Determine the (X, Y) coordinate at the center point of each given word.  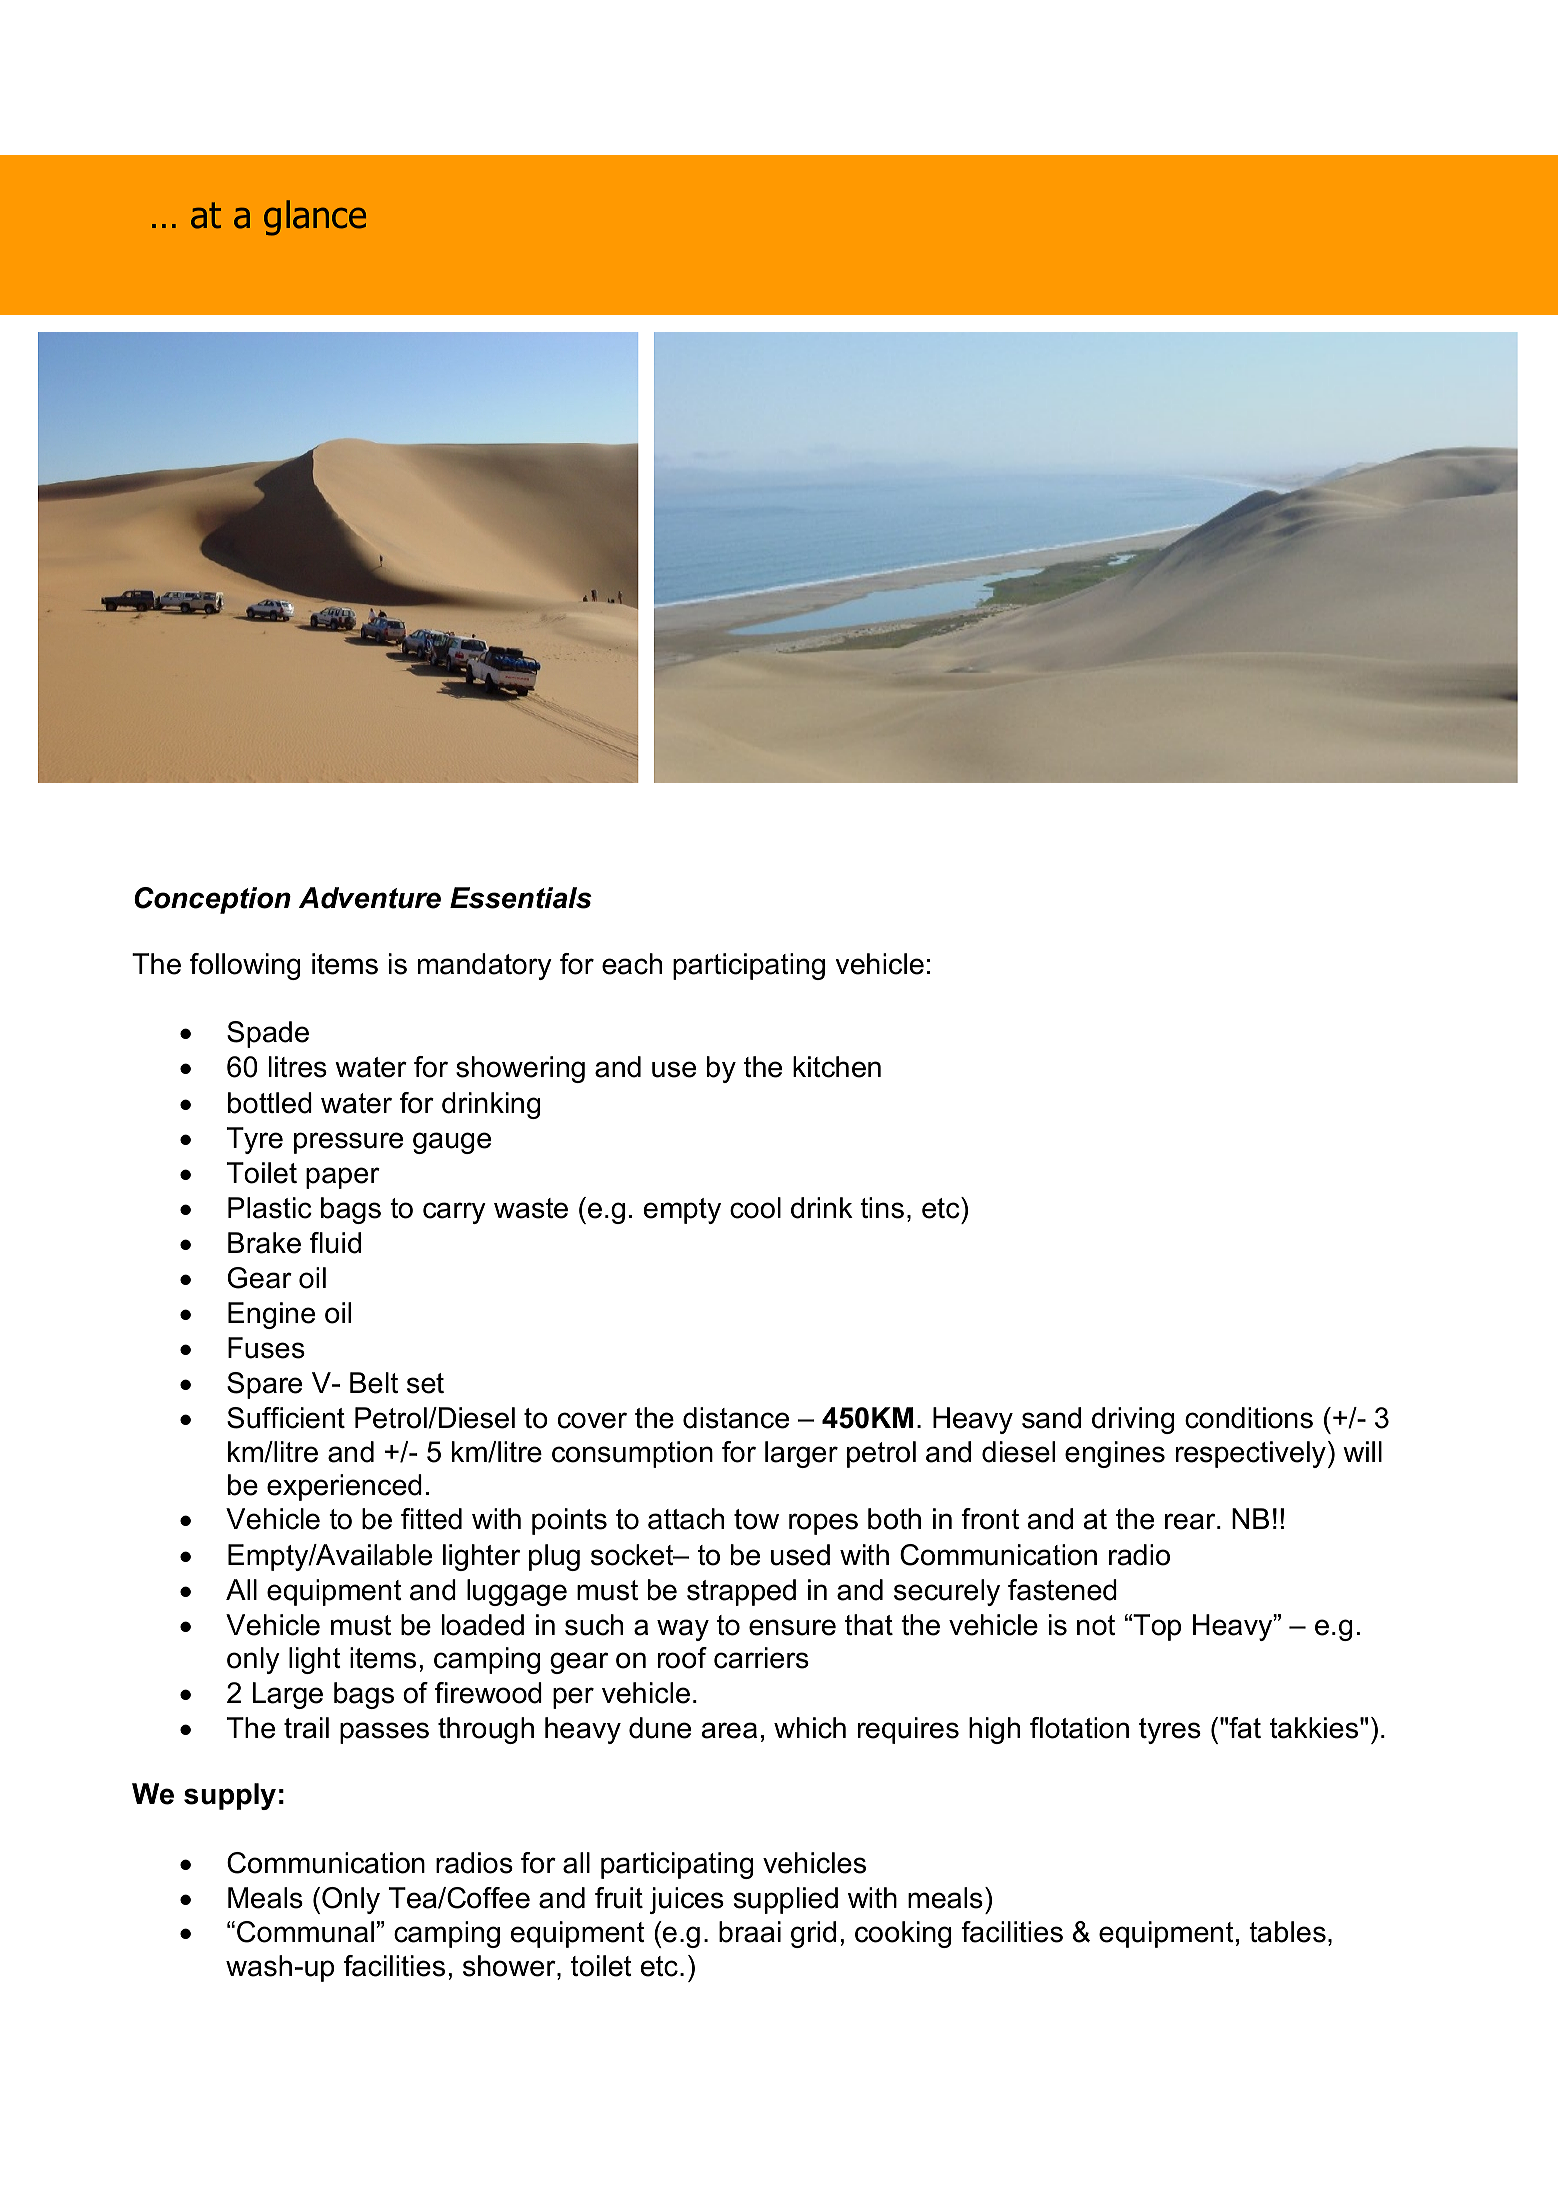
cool (755, 1208)
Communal (305, 1932)
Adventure (370, 898)
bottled (270, 1103)
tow (756, 1519)
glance (315, 218)
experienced (344, 1487)
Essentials (521, 898)
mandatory (485, 966)
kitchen (837, 1067)
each (632, 964)
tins (882, 1208)
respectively (1251, 1454)
